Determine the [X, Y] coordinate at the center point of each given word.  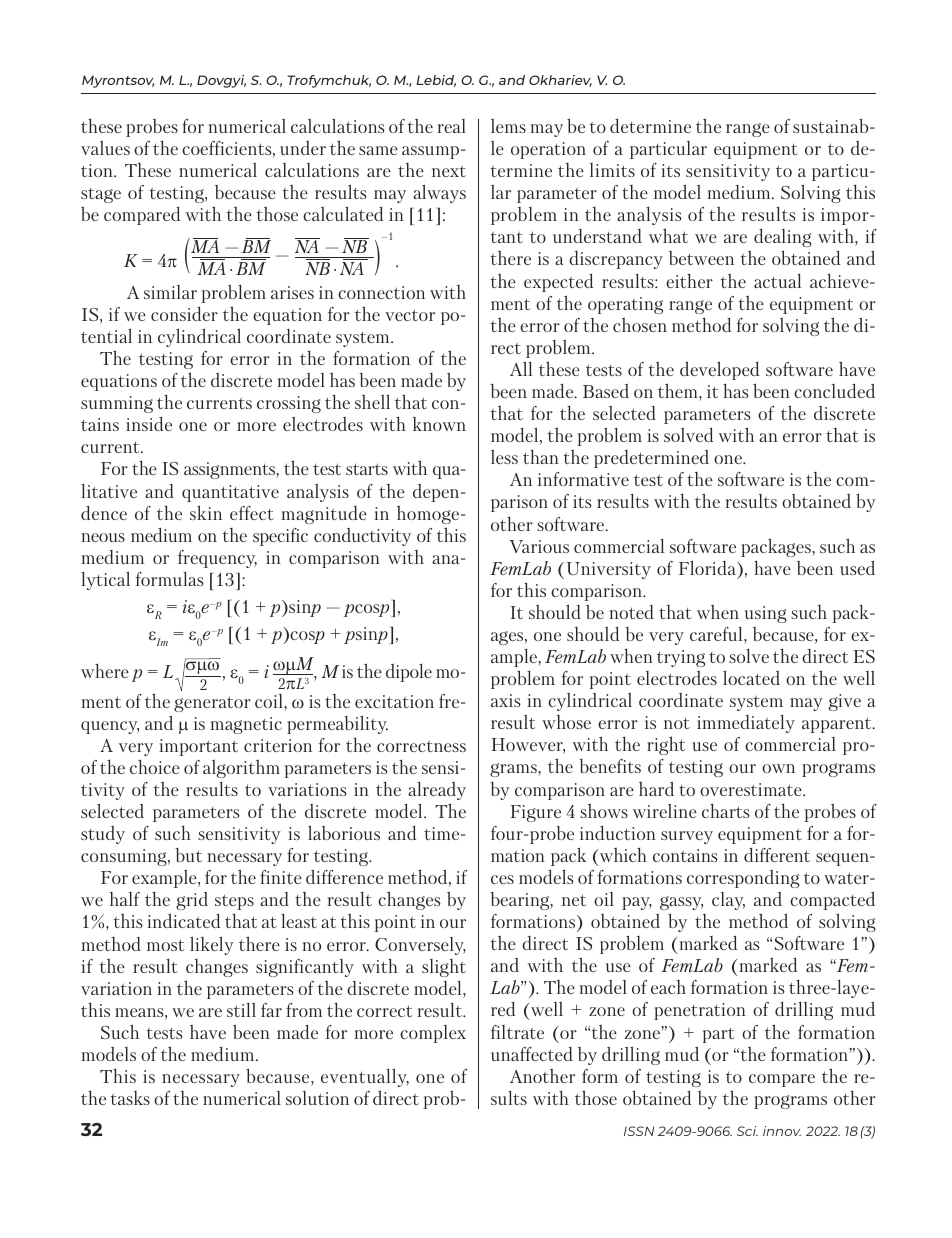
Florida [708, 567]
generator [212, 704]
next [449, 171]
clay [728, 901]
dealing [783, 238]
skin [206, 512]
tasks [130, 1098]
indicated [183, 920]
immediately [746, 724]
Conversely [420, 946]
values [105, 148]
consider [184, 314]
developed [719, 370]
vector [410, 315]
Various [539, 546]
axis [506, 700]
